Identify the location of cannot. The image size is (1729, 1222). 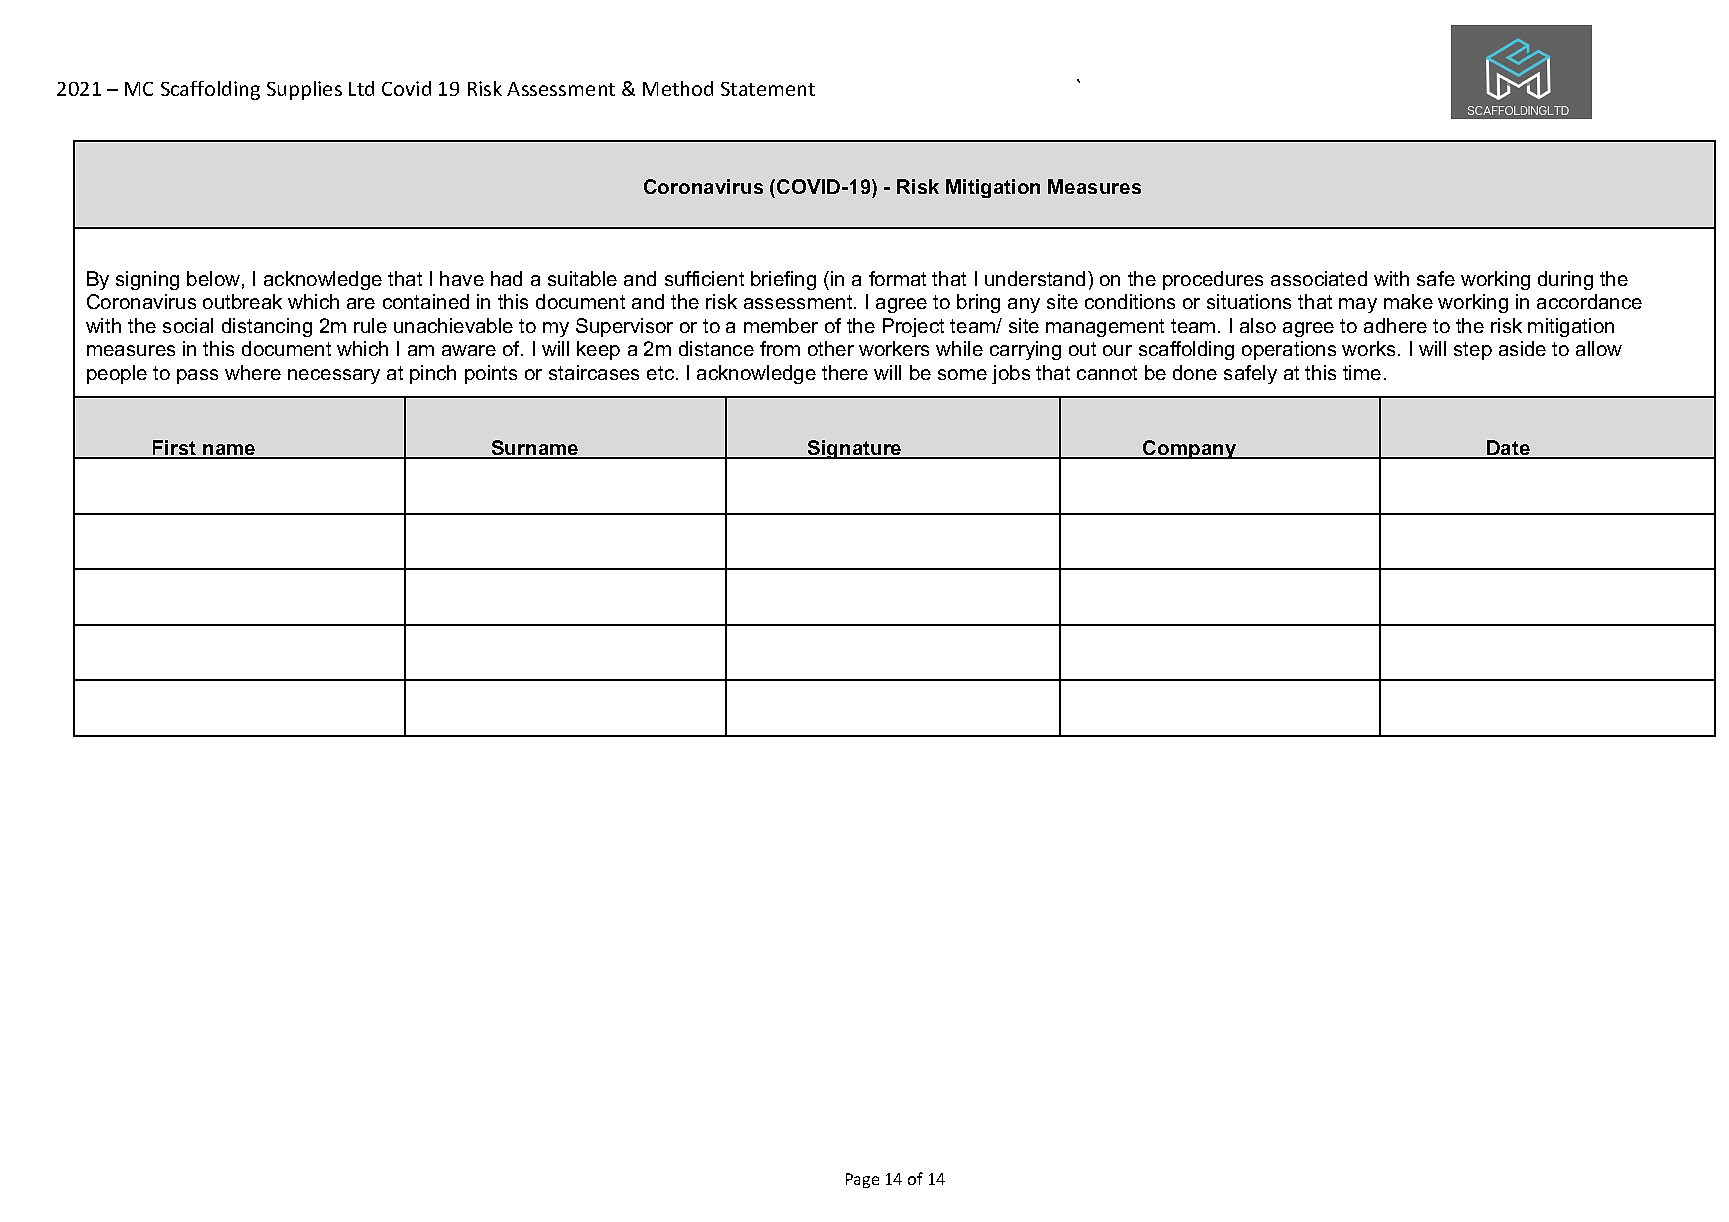
(1107, 373).
